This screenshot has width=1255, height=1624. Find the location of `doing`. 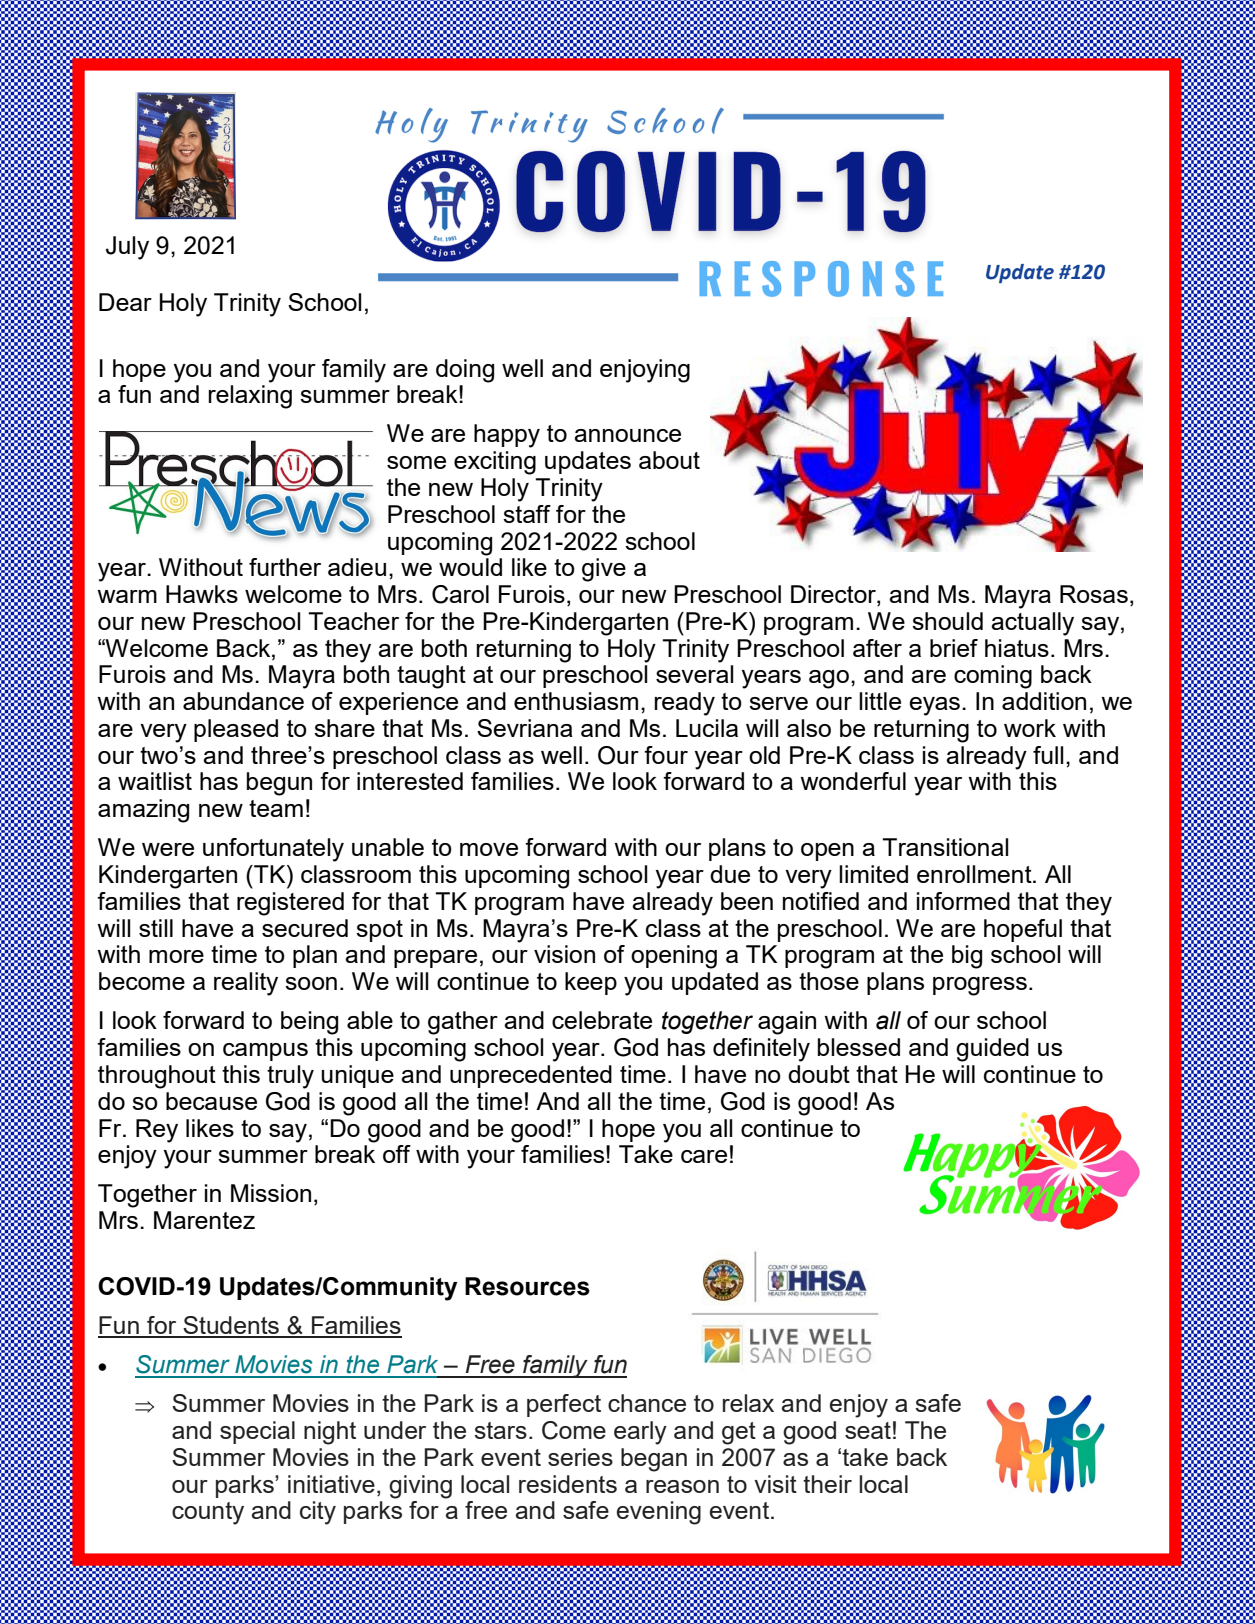

doing is located at coordinates (465, 371).
